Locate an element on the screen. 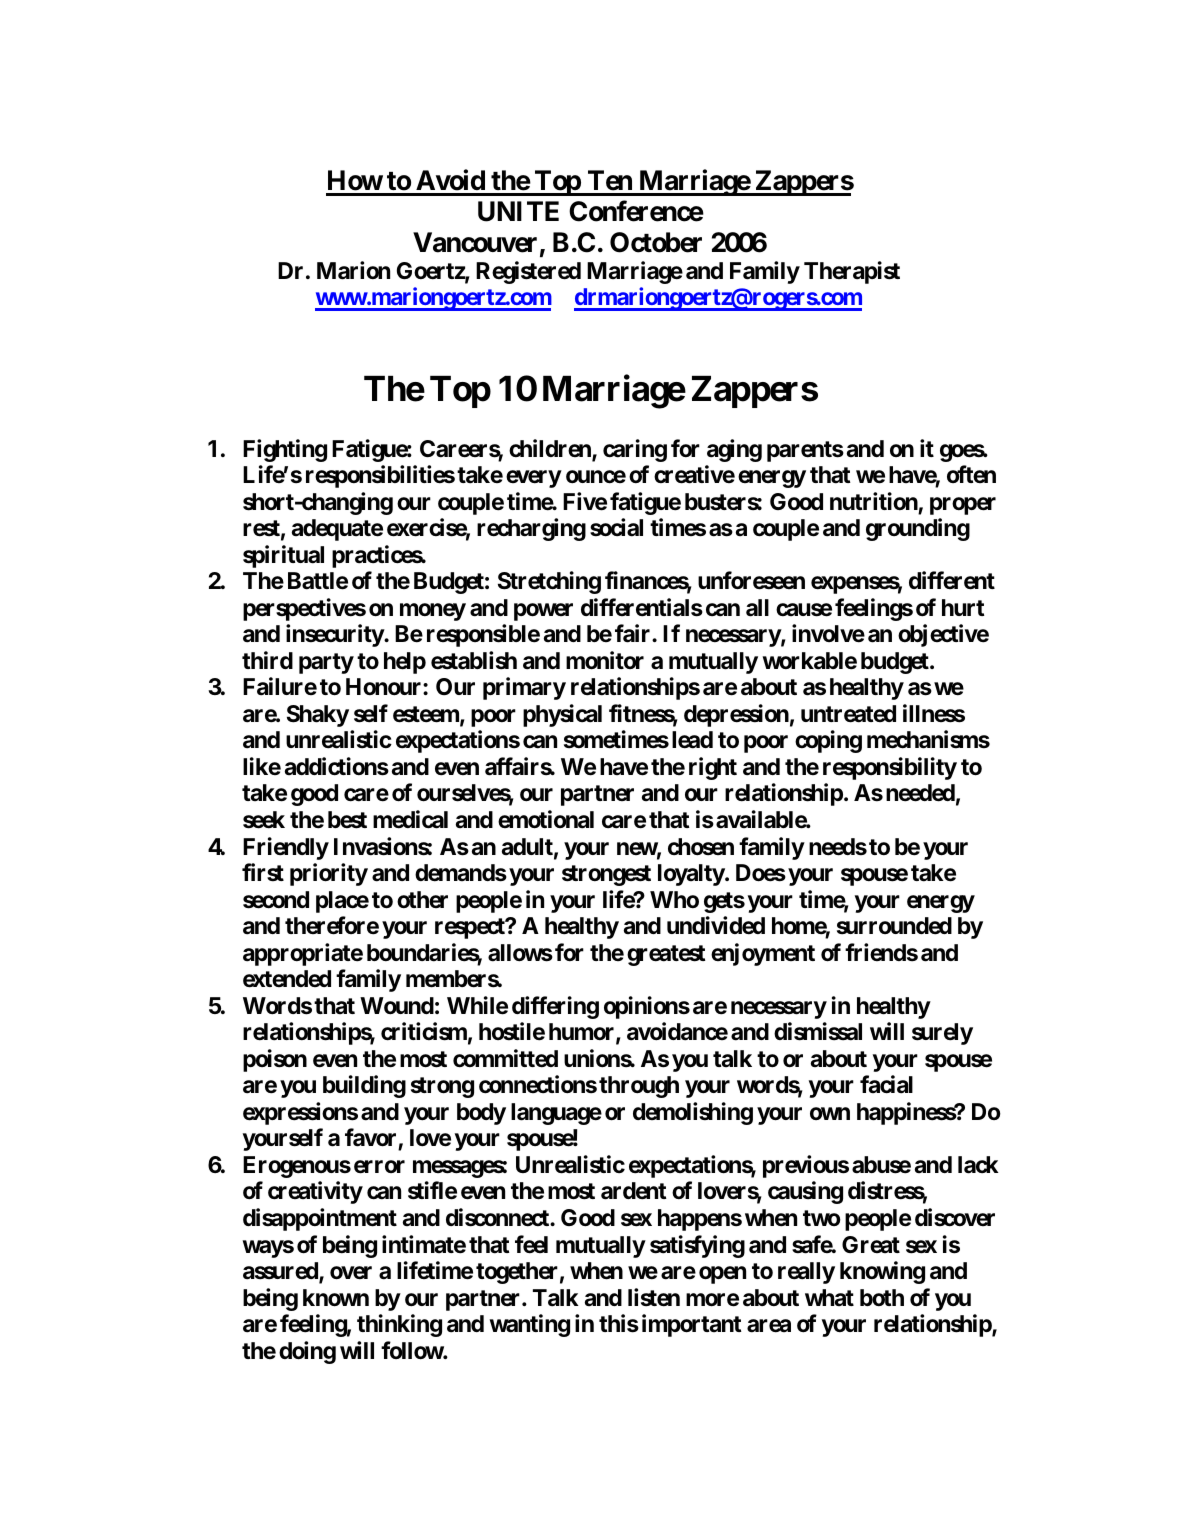  surely is located at coordinates (942, 1034).
